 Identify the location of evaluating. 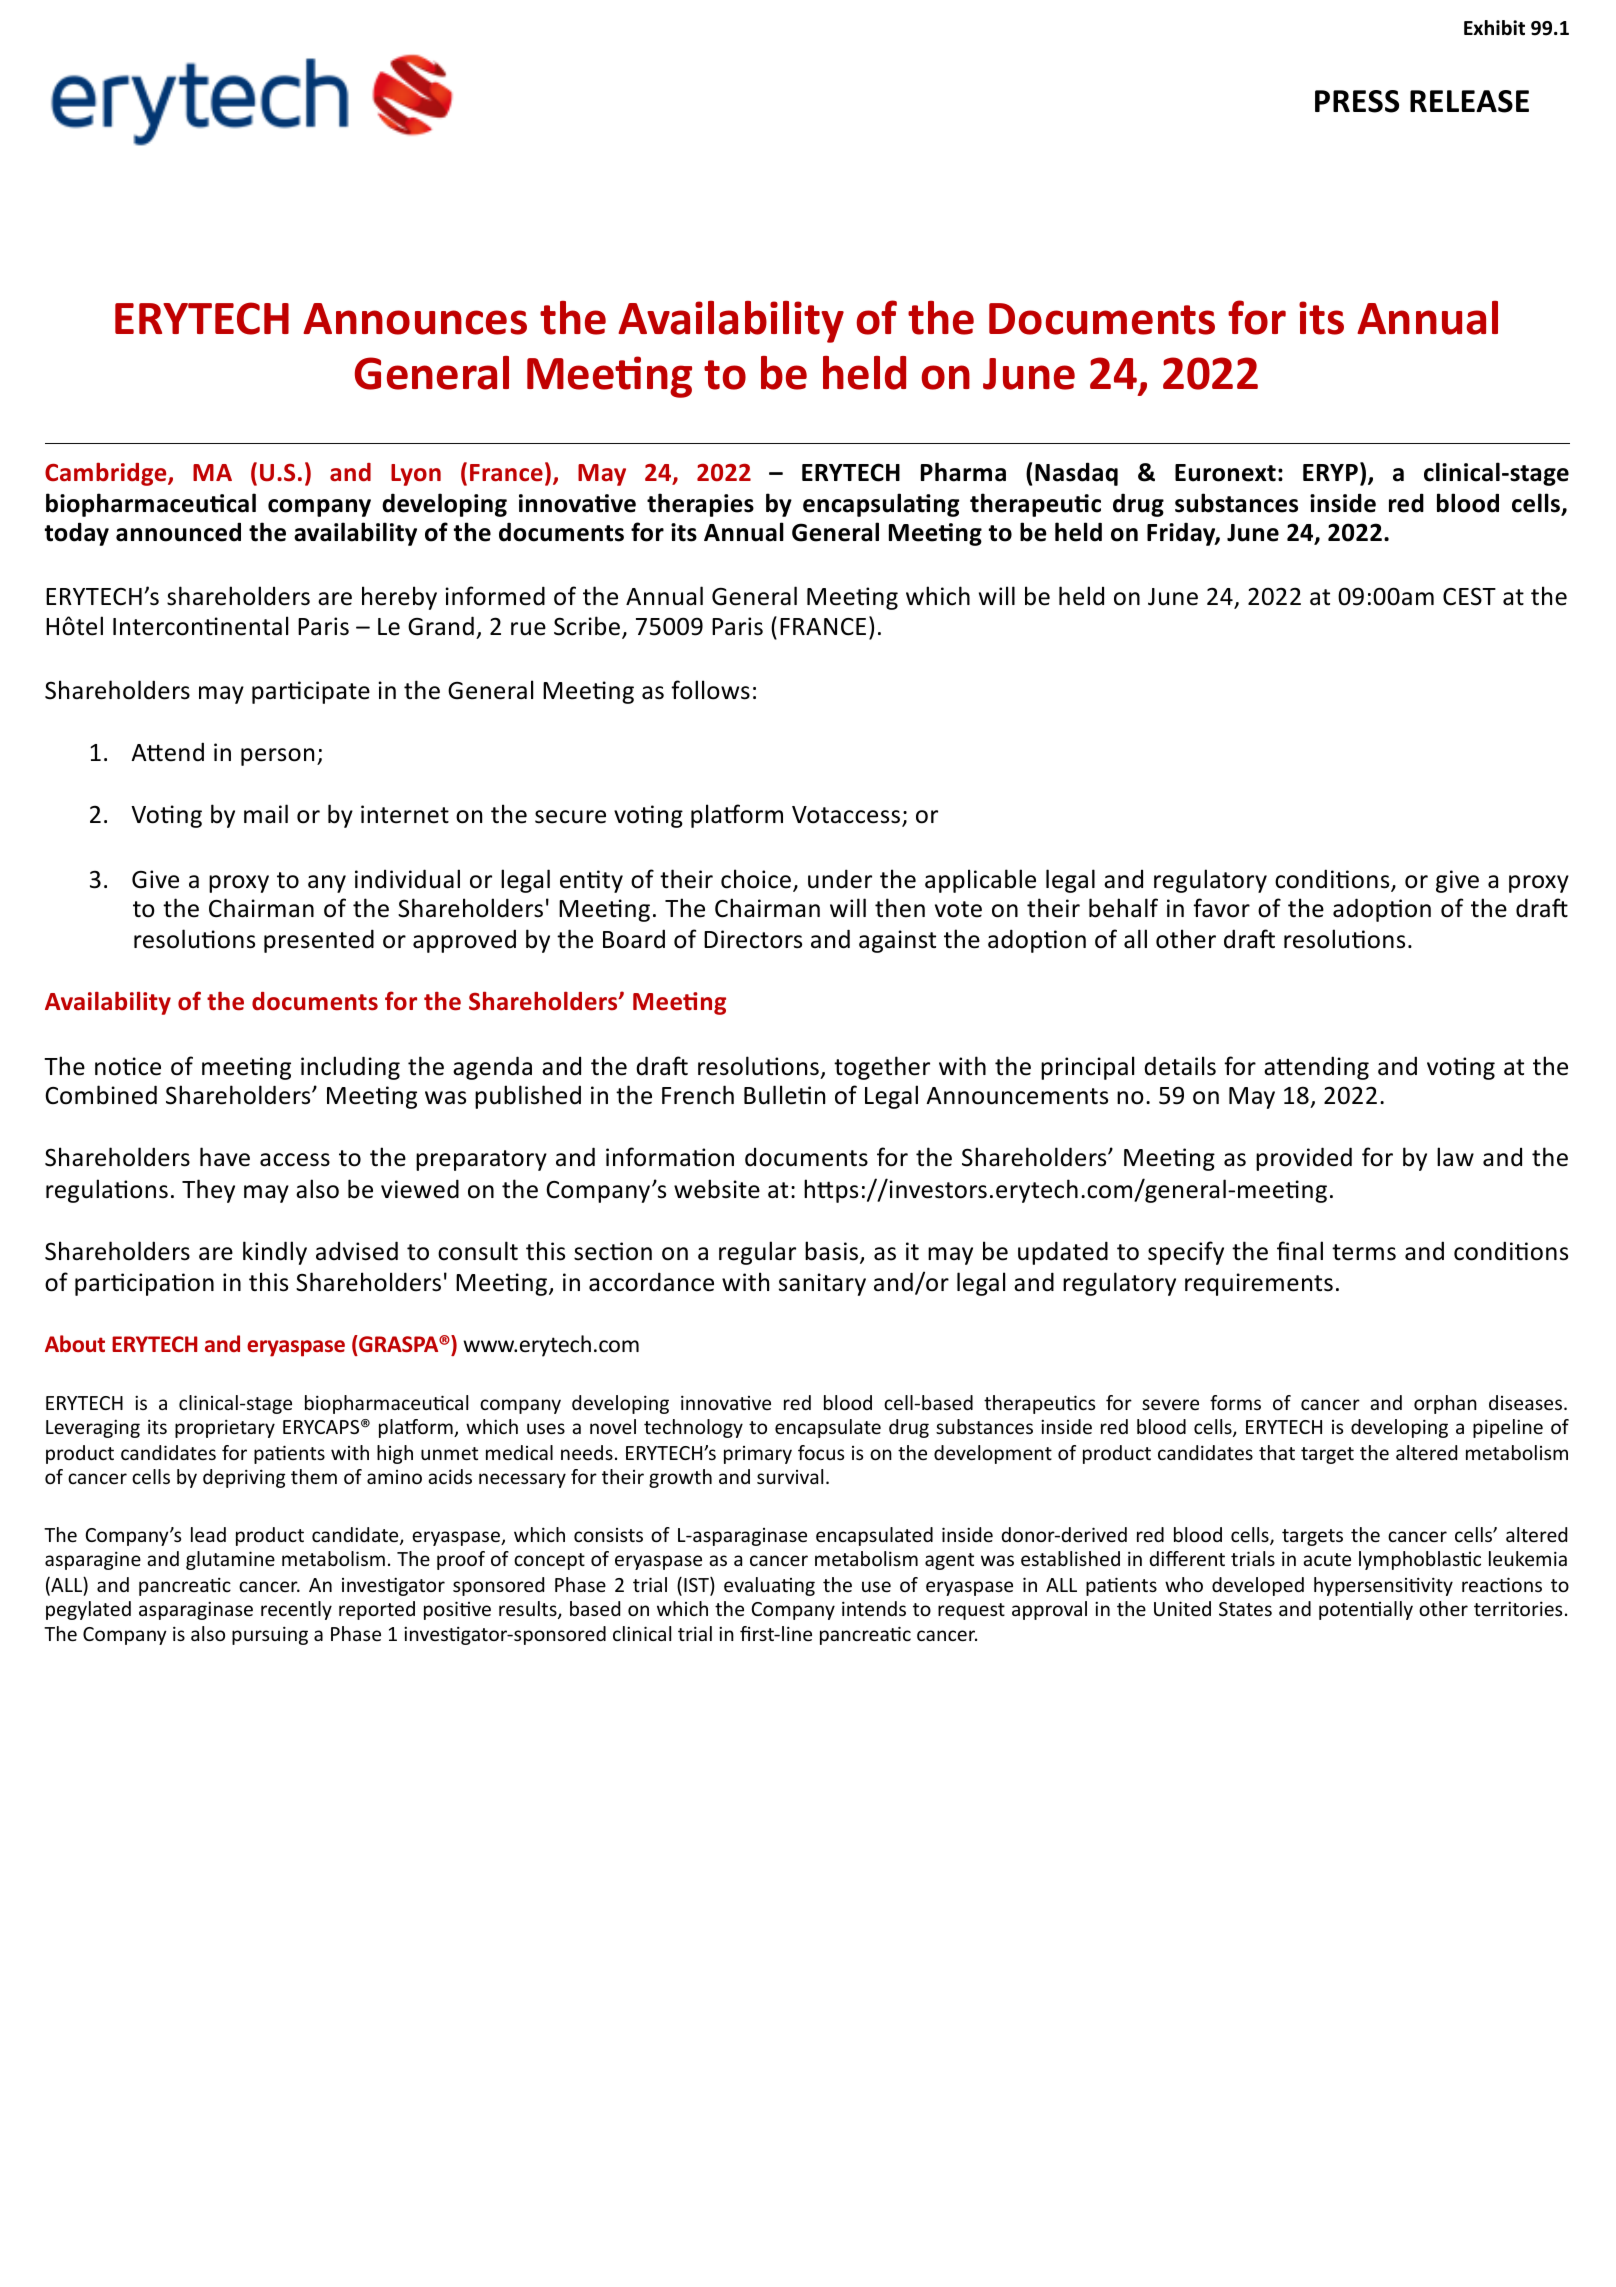
(769, 1586).
